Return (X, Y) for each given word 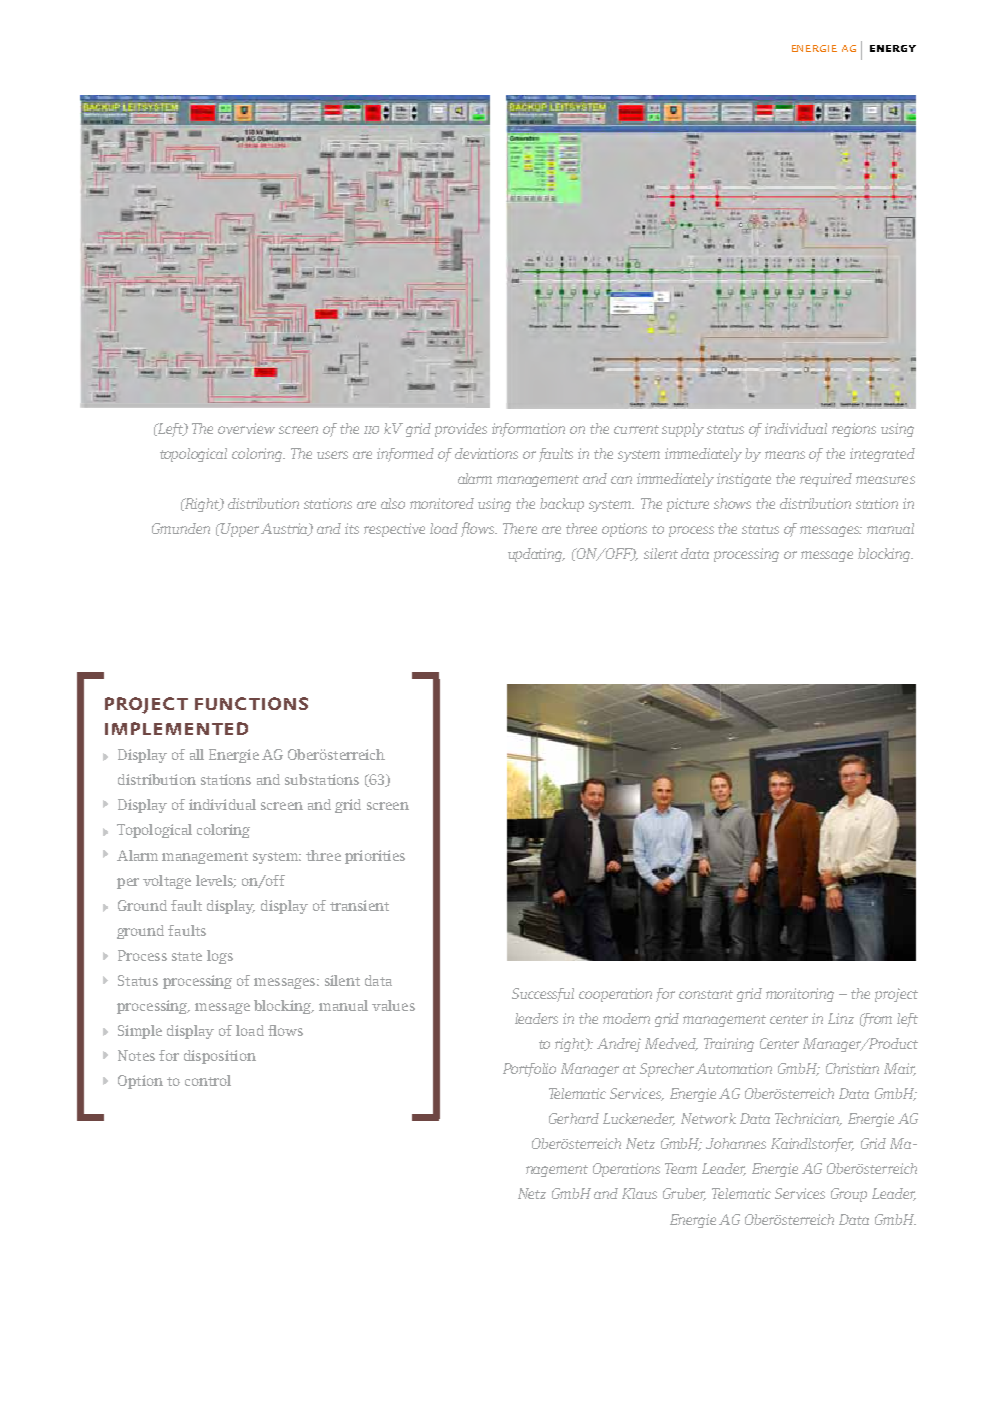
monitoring (800, 995)
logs (220, 957)
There (520, 528)
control (208, 1080)
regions (854, 430)
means (785, 455)
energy (893, 48)
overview (246, 428)
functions (251, 703)
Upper (239, 530)
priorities (375, 857)
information (528, 430)
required (826, 480)
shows (732, 503)
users (332, 455)
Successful (543, 995)
